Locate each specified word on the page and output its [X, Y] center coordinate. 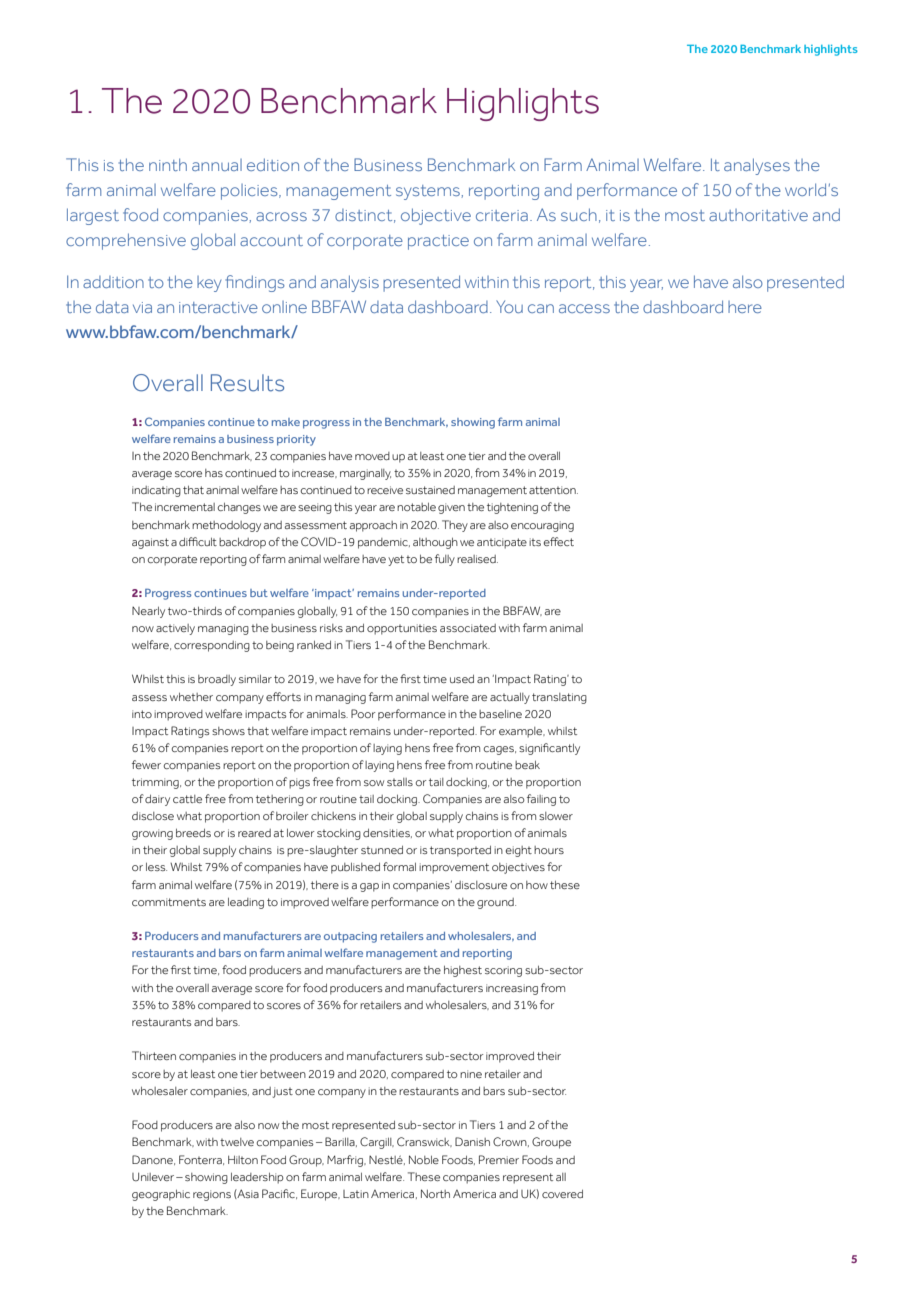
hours [549, 850]
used [462, 679]
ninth [168, 164]
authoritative [758, 215]
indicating [156, 491]
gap [369, 887]
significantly [549, 749]
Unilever [154, 1177]
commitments [169, 902]
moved [372, 456]
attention [553, 490]
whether [191, 697]
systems [428, 192]
